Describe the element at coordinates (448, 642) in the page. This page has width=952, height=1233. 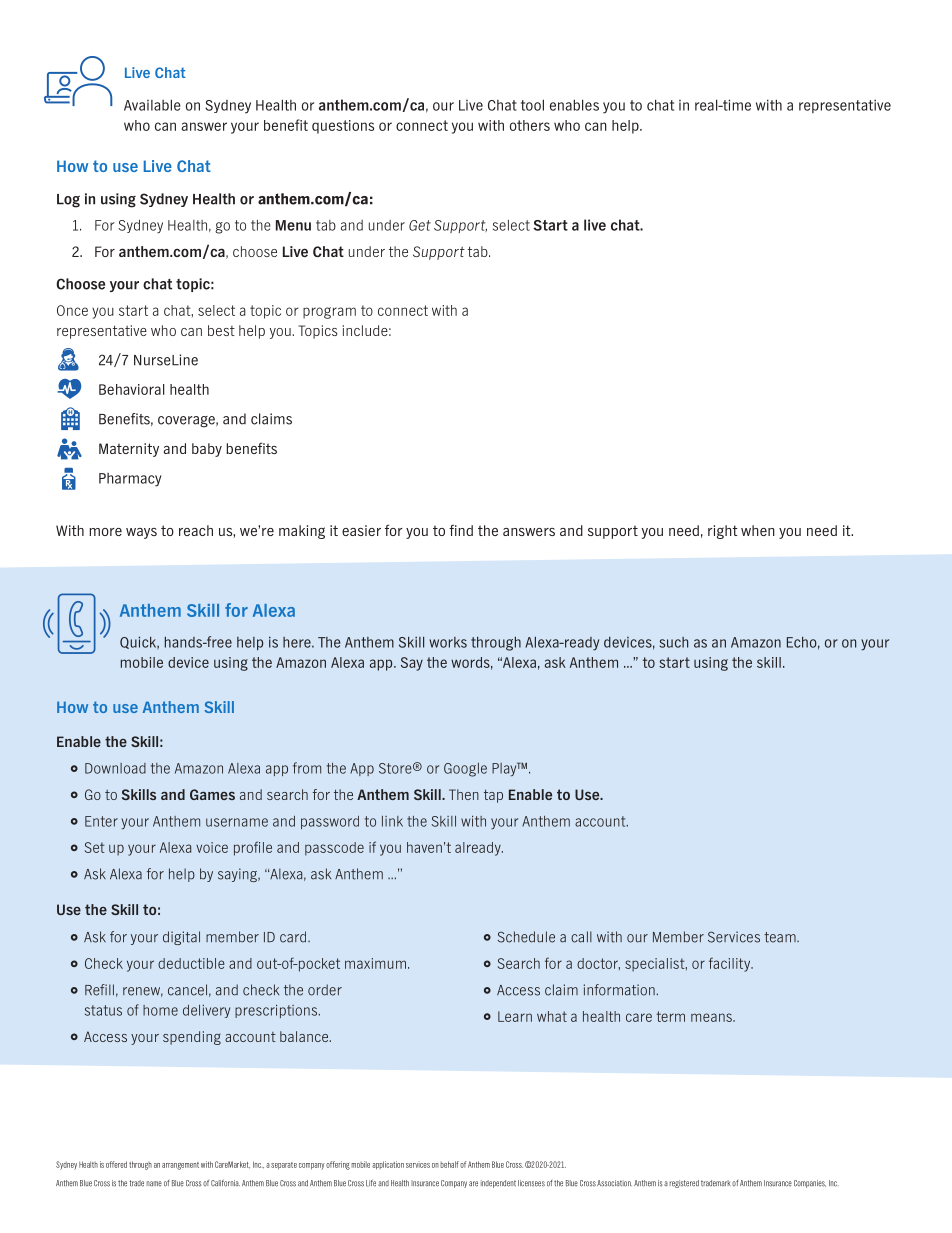
I see `works` at that location.
